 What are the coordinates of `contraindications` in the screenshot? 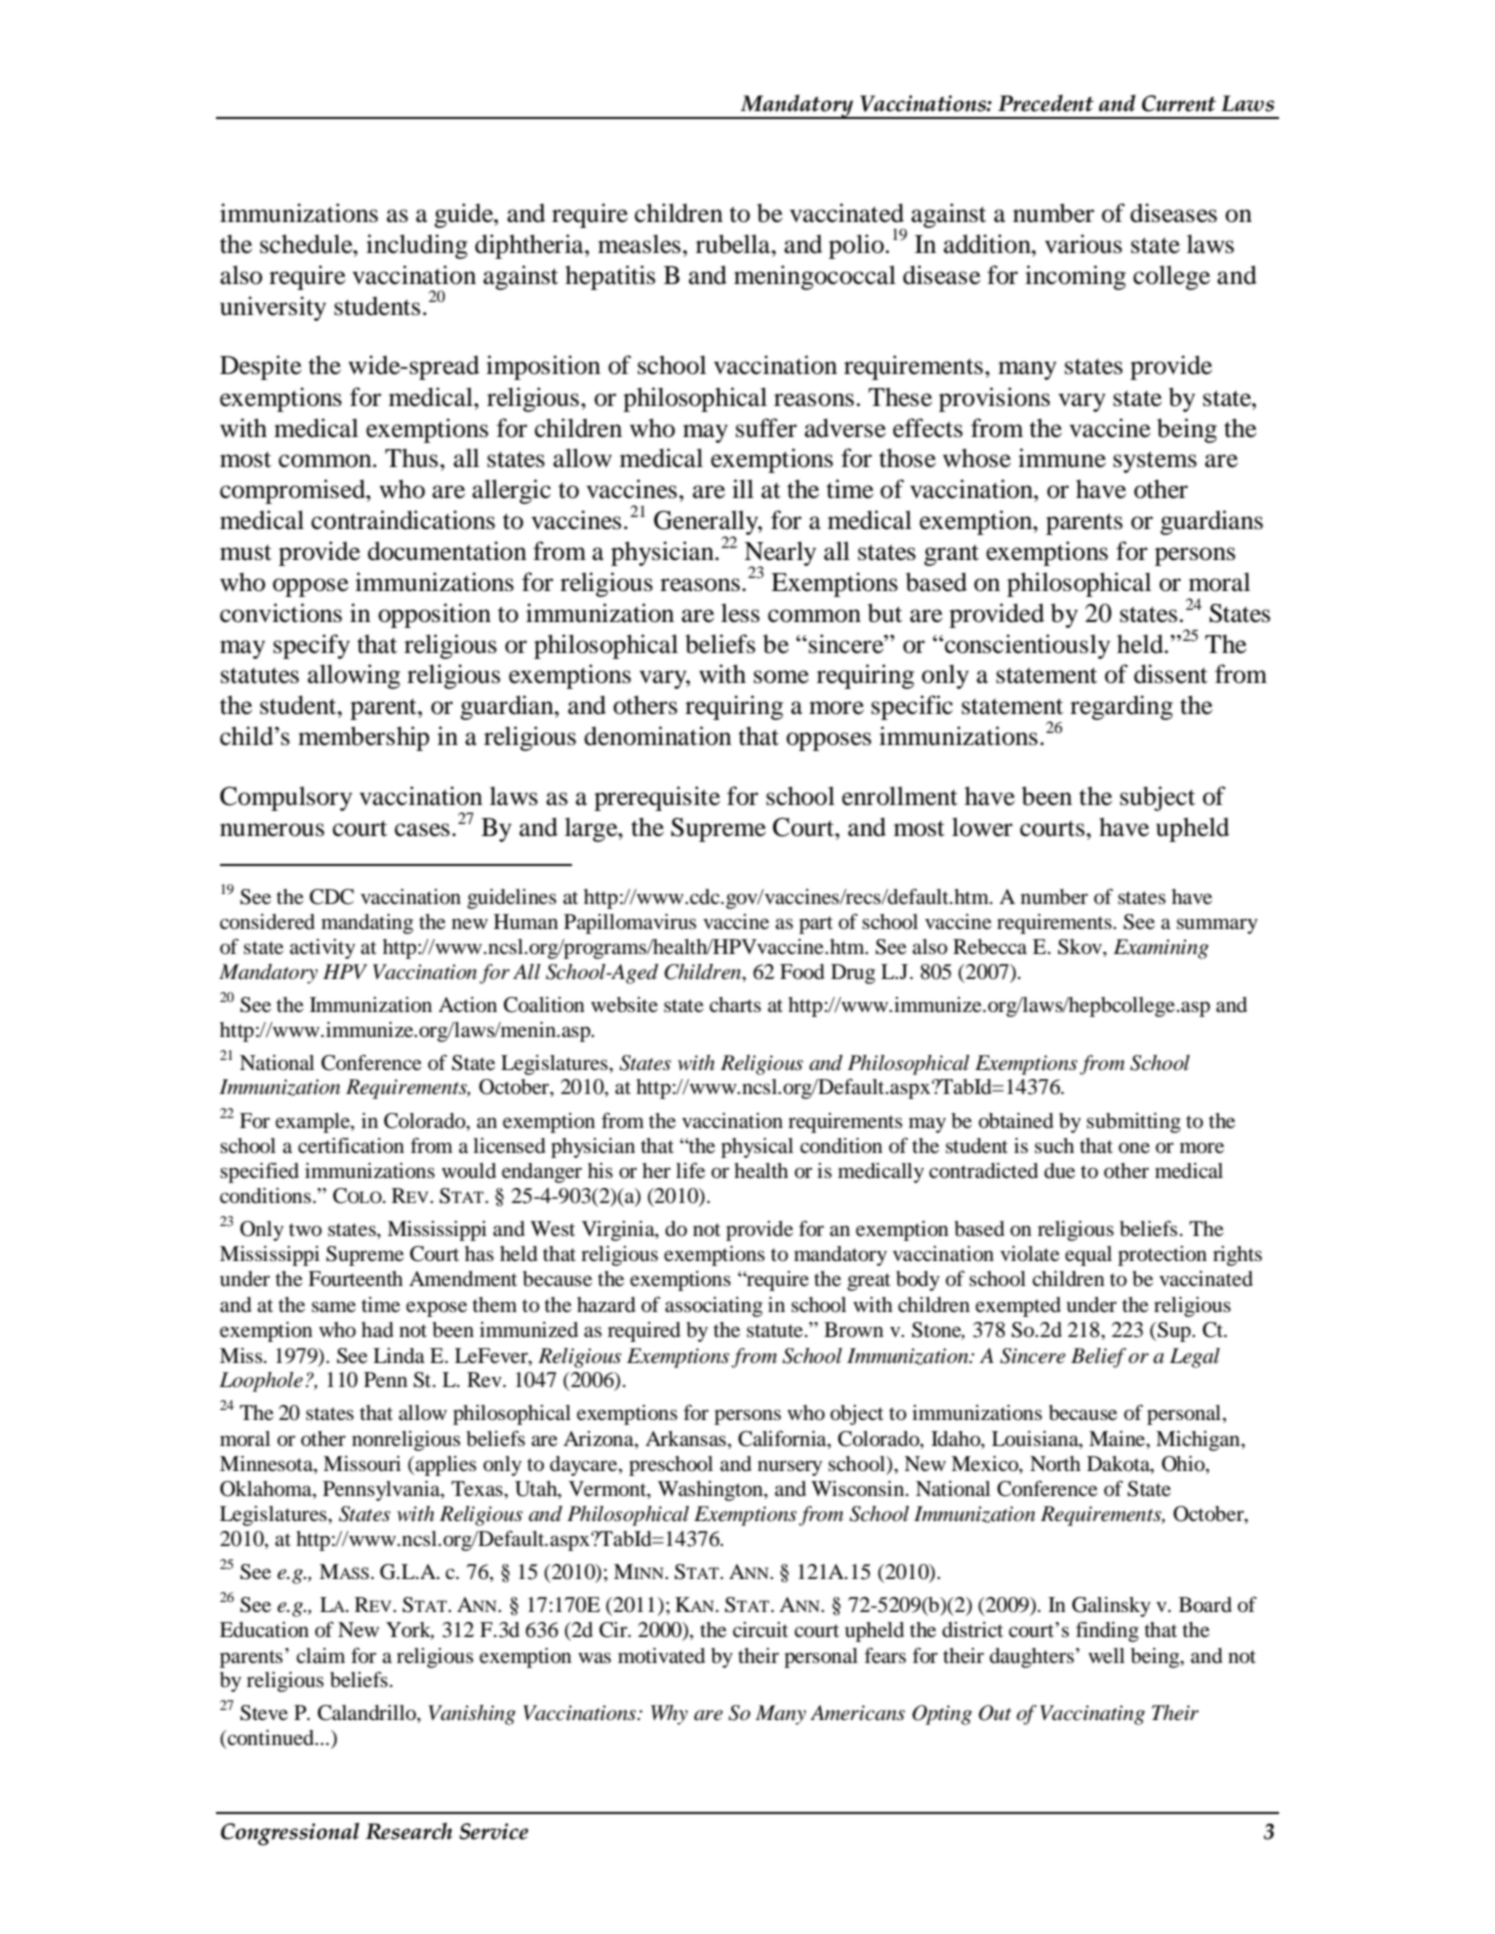 It's located at (403, 520).
